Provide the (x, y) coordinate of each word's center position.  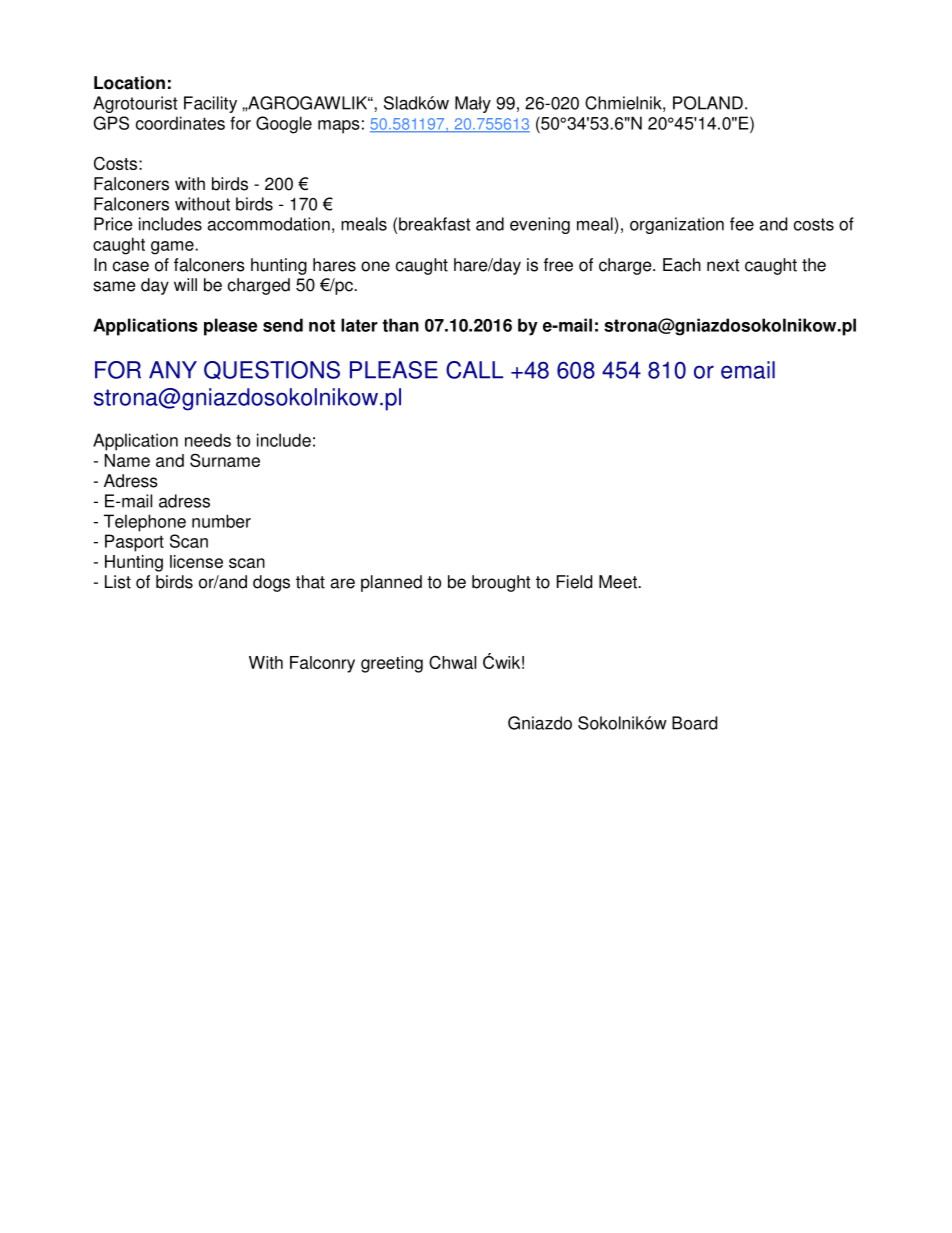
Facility (210, 104)
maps (339, 127)
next (723, 265)
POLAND (708, 103)
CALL (474, 370)
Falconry (322, 664)
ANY (173, 370)
